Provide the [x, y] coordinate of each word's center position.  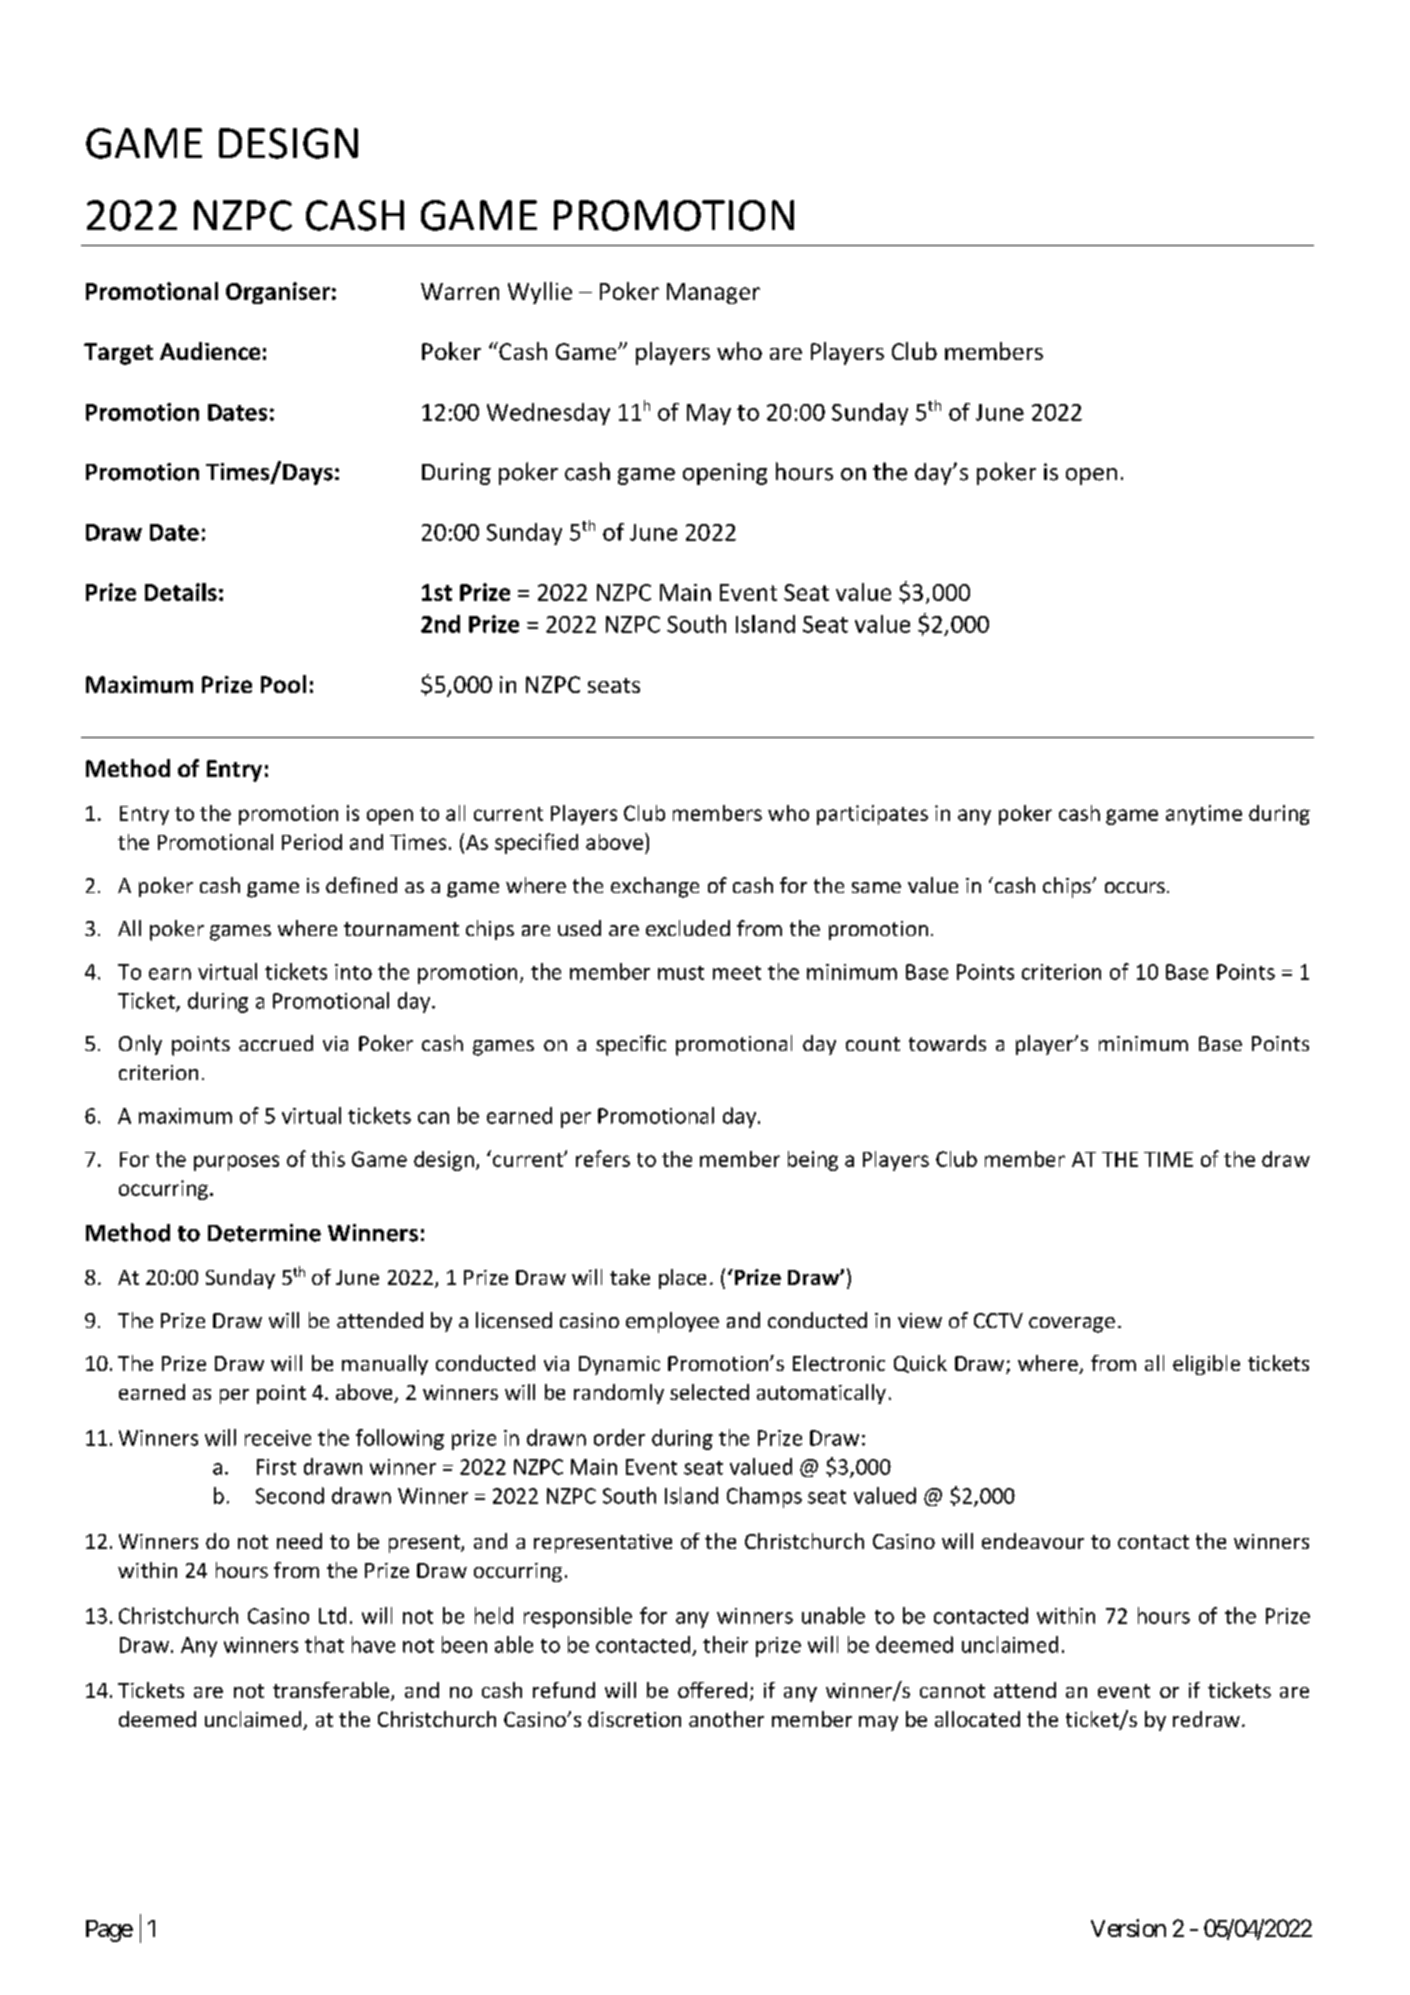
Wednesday [548, 414]
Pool [283, 684]
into [353, 972]
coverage [1072, 1325]
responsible [578, 1617]
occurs [1135, 887]
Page [109, 1931]
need [299, 1541]
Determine [264, 1233]
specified [536, 843]
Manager [713, 293]
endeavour [1033, 1541]
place [682, 1279]
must [681, 973]
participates [872, 815]
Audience [210, 351]
